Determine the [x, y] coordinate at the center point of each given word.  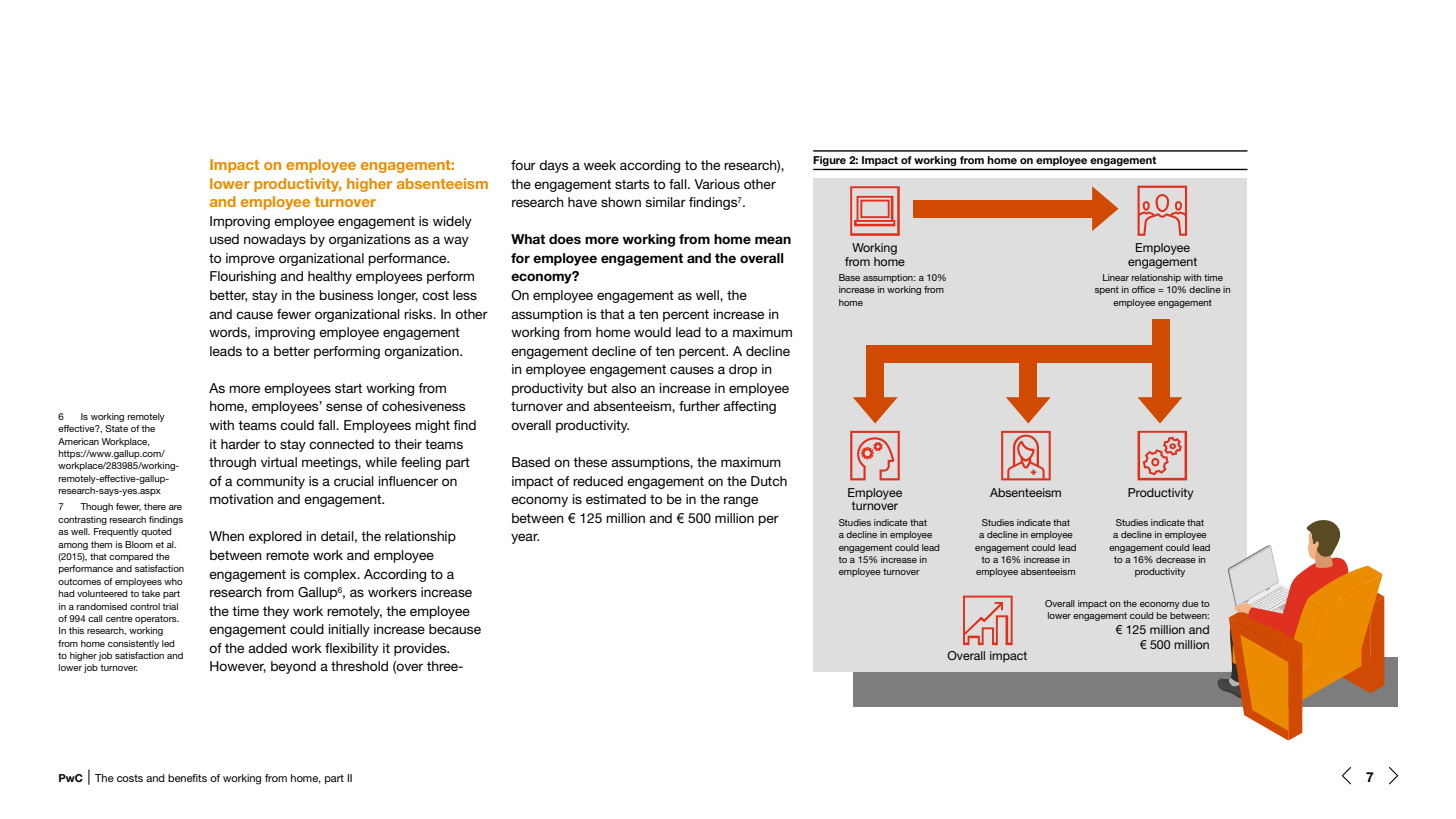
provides [421, 649]
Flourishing [243, 277]
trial [170, 606]
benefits [187, 778]
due [1190, 603]
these [590, 462]
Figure [830, 162]
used [224, 239]
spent [1107, 290]
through [232, 463]
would [652, 332]
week [600, 165]
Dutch [769, 481]
